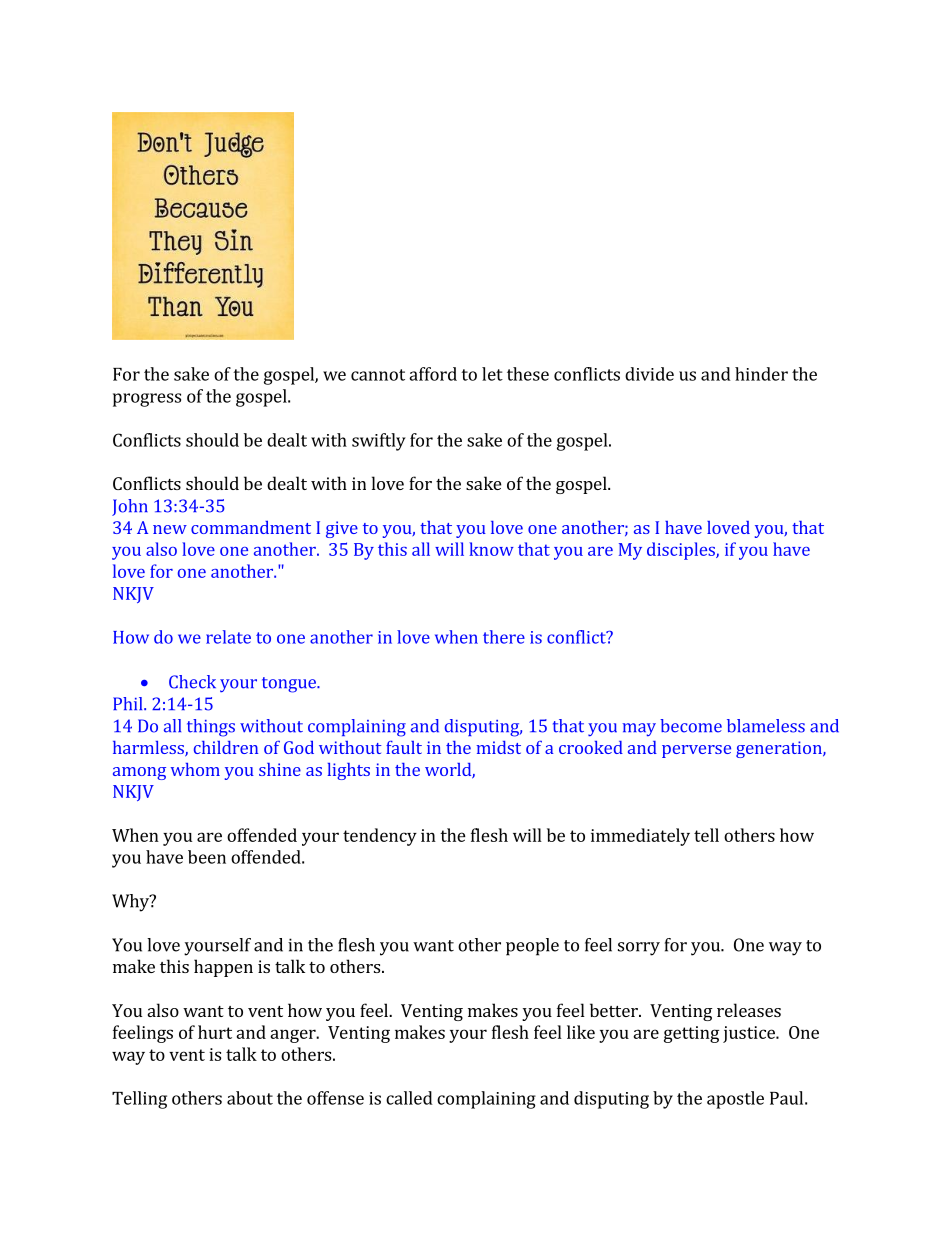 The width and height of the image is (952, 1233). I want to click on tendency, so click(380, 837).
